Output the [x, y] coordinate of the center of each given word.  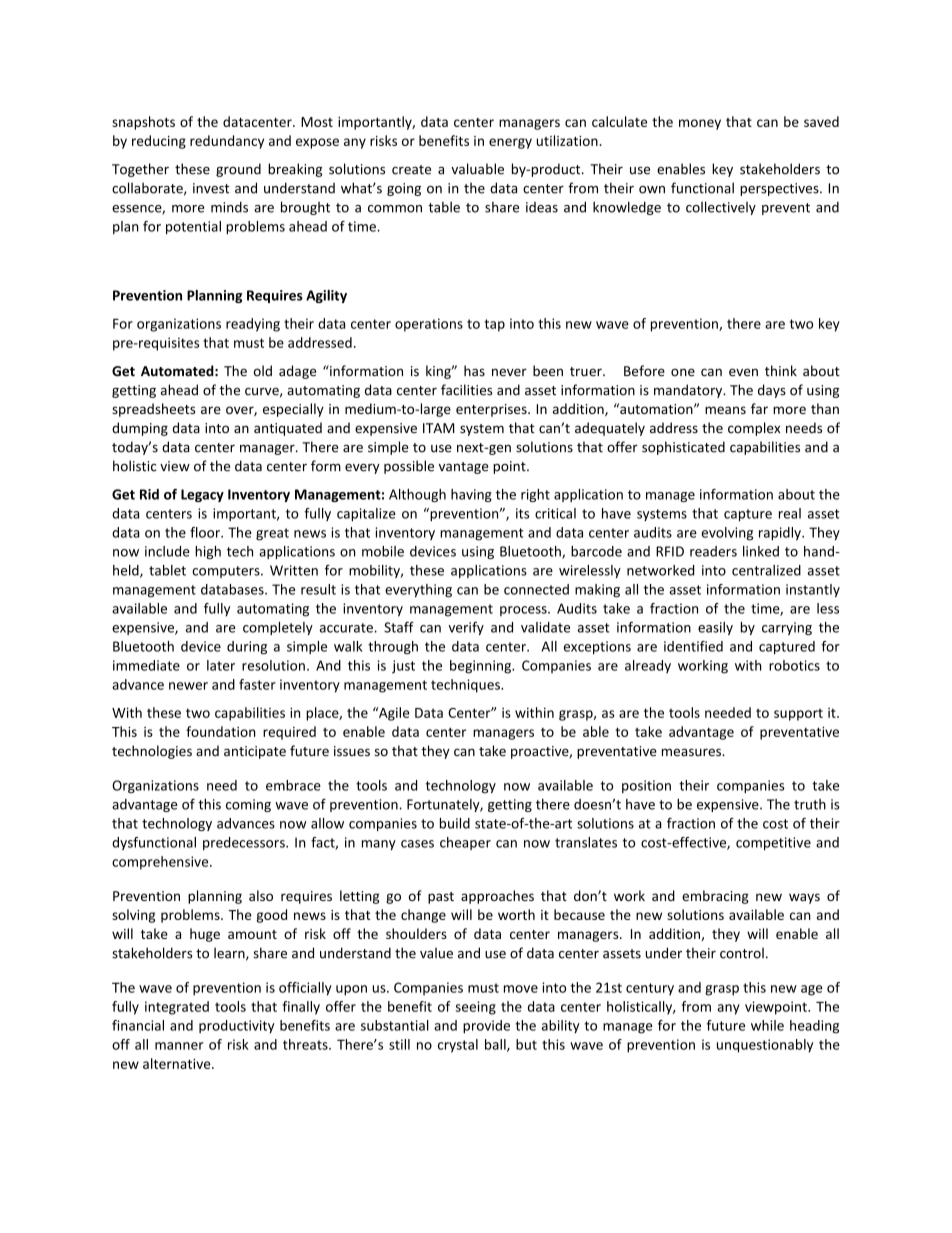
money [700, 124]
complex [754, 429]
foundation [221, 731]
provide [486, 1027]
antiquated [288, 429]
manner [179, 1046]
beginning [481, 667]
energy [510, 143]
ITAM [439, 428]
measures [692, 752]
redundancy [227, 142]
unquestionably [765, 1046]
